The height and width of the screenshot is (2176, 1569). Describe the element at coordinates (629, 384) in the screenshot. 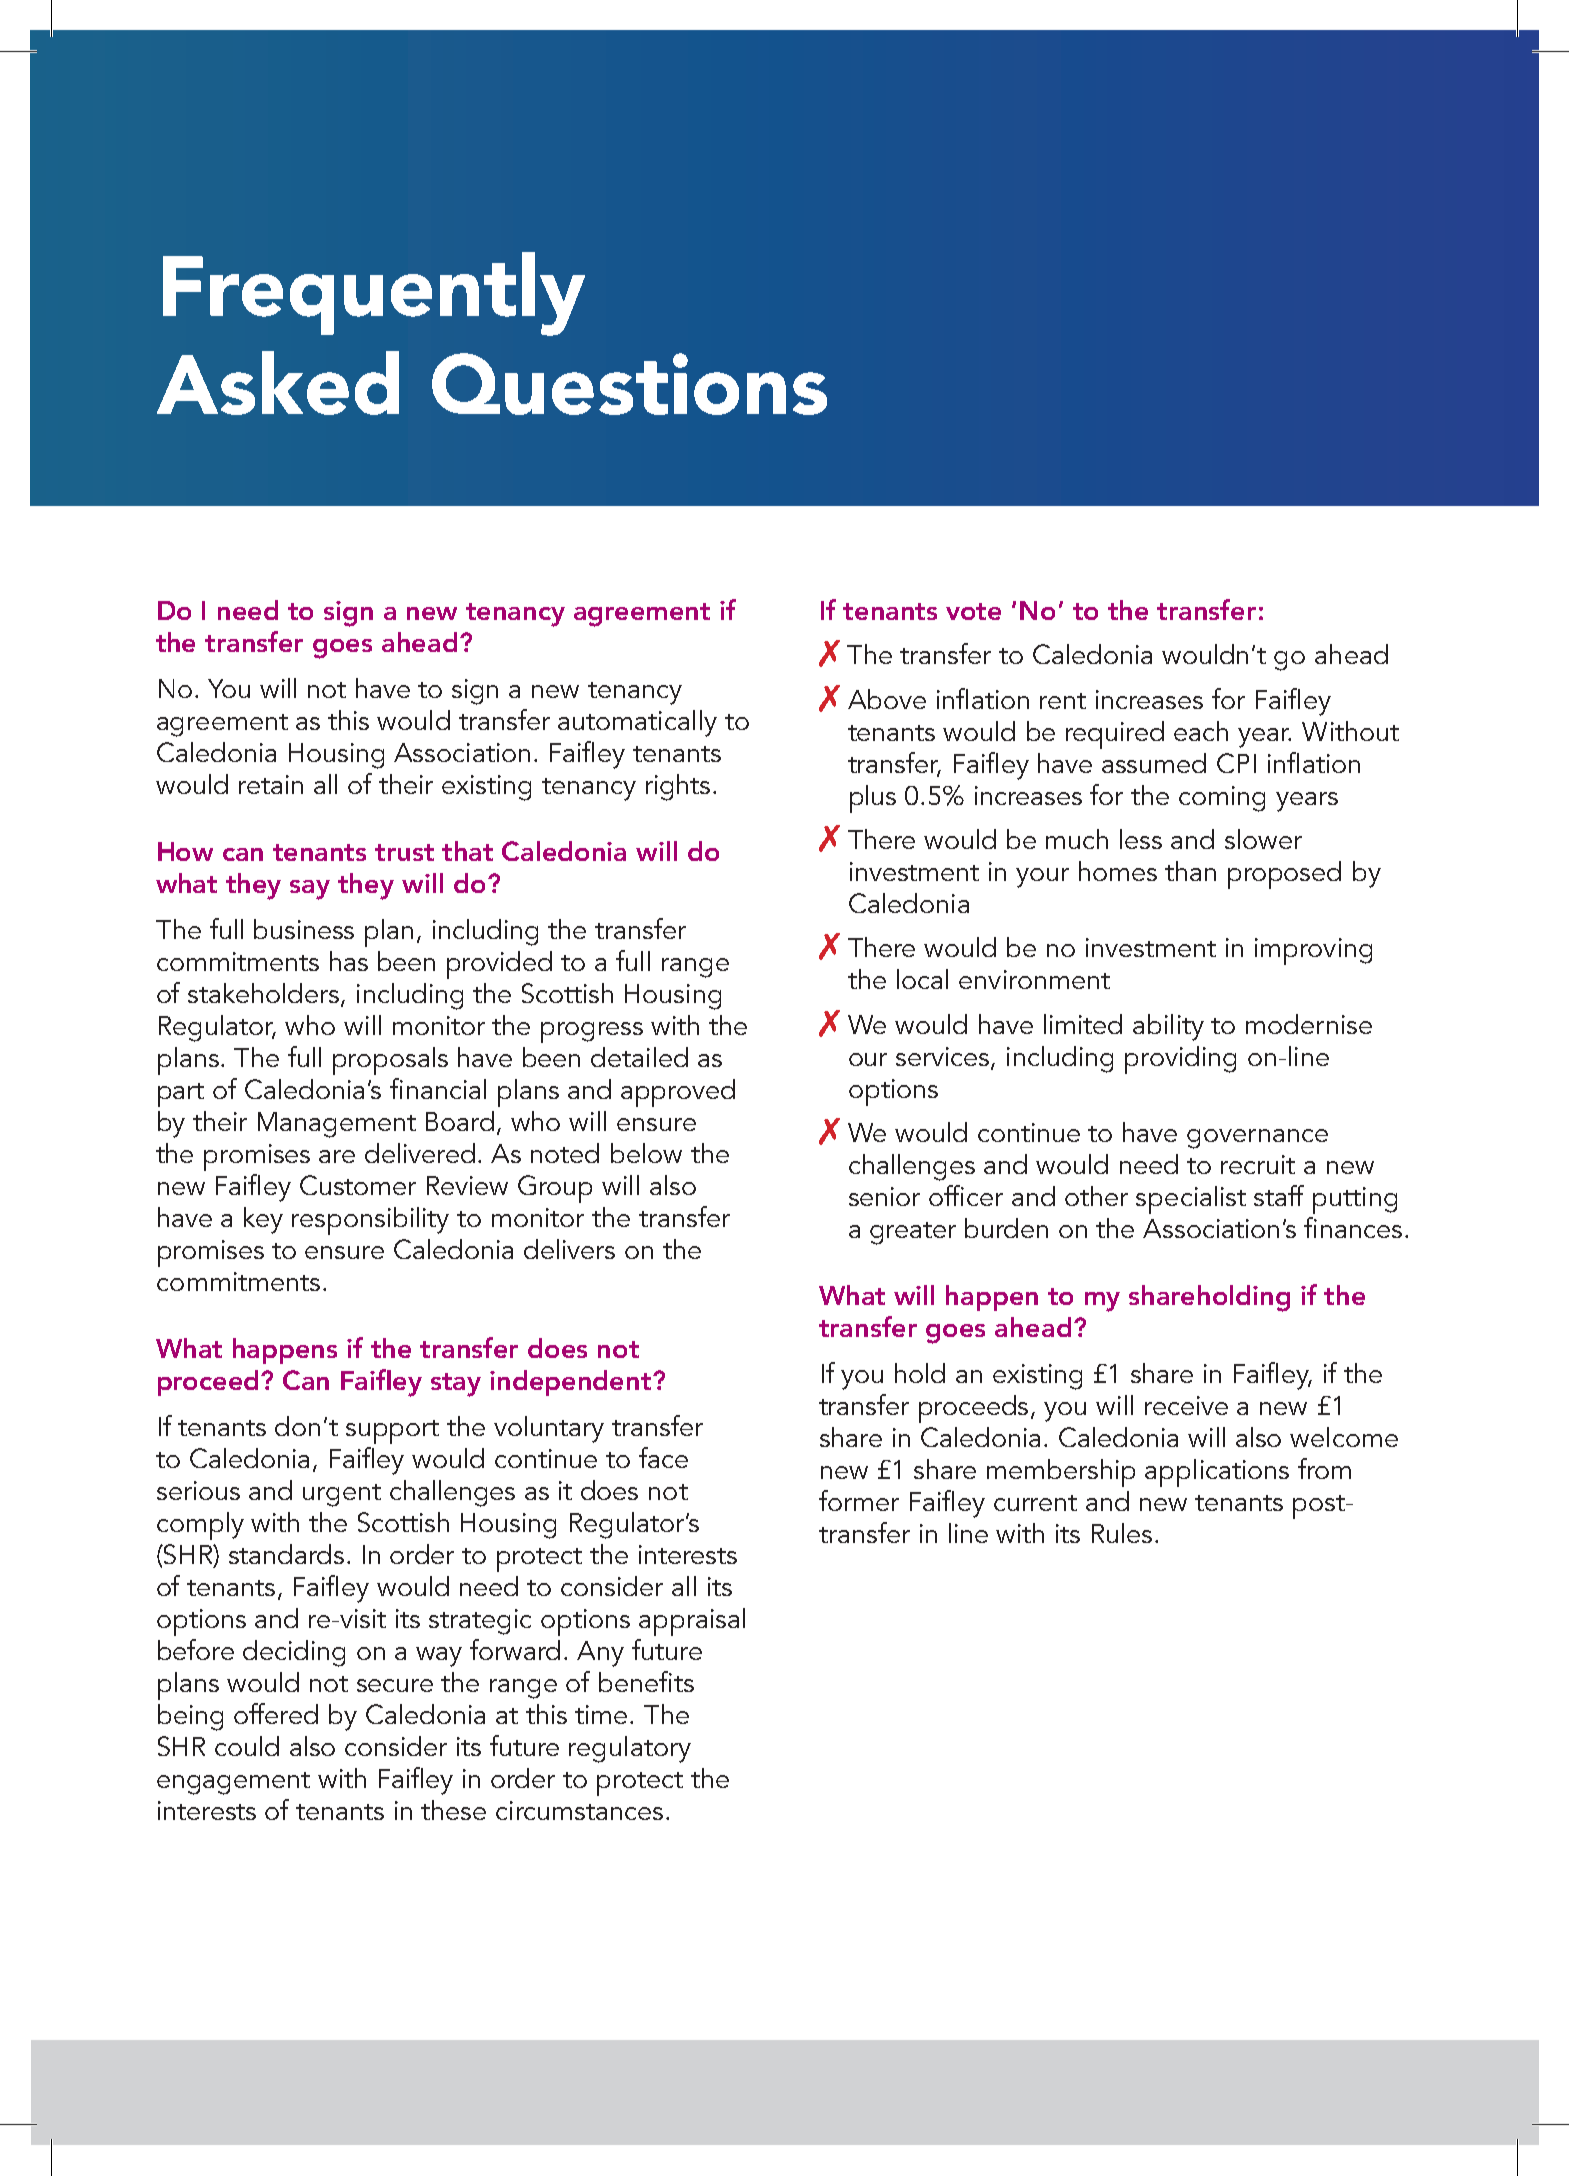

I see `Questions` at that location.
